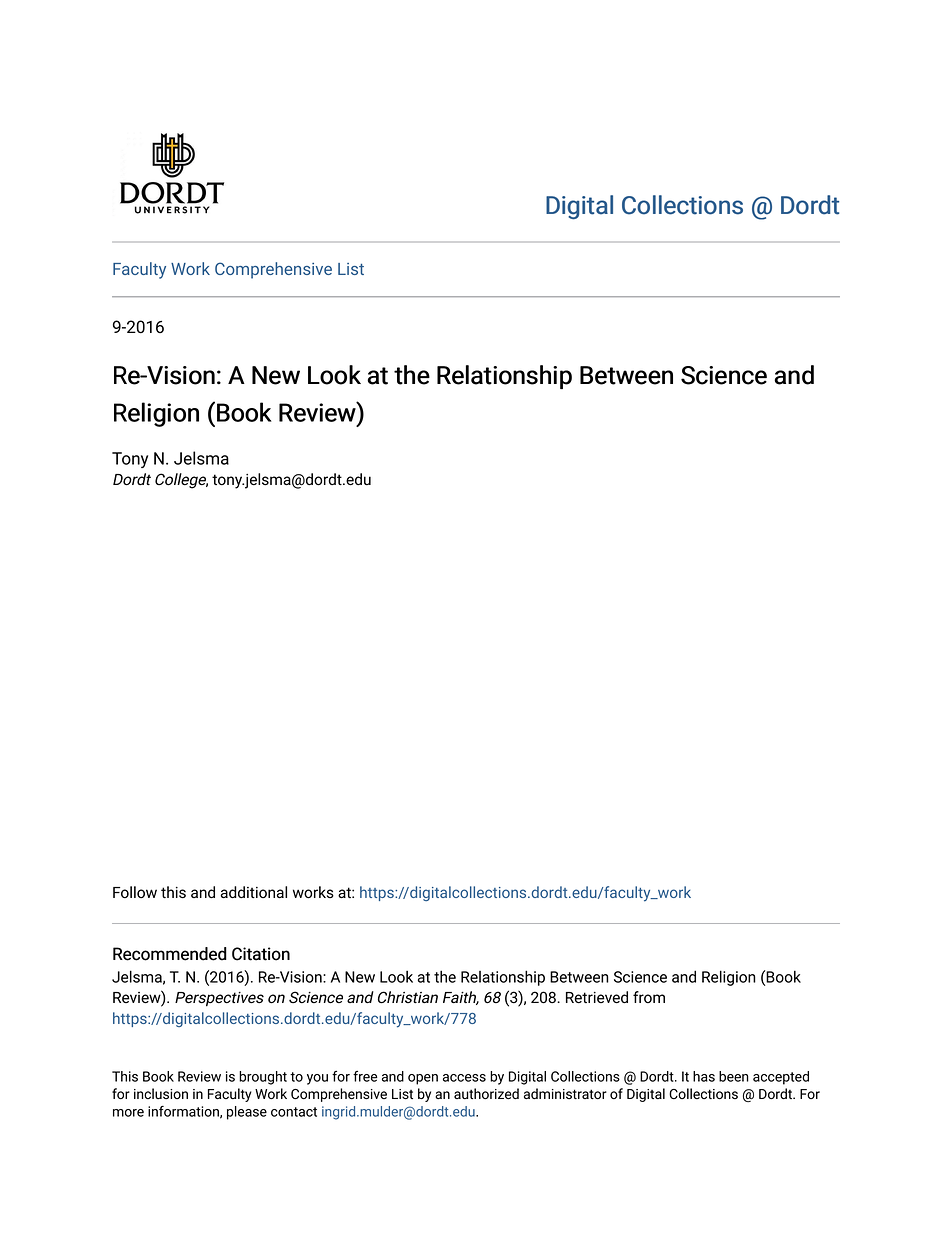 Image resolution: width=952 pixels, height=1233 pixels. I want to click on from, so click(649, 997).
